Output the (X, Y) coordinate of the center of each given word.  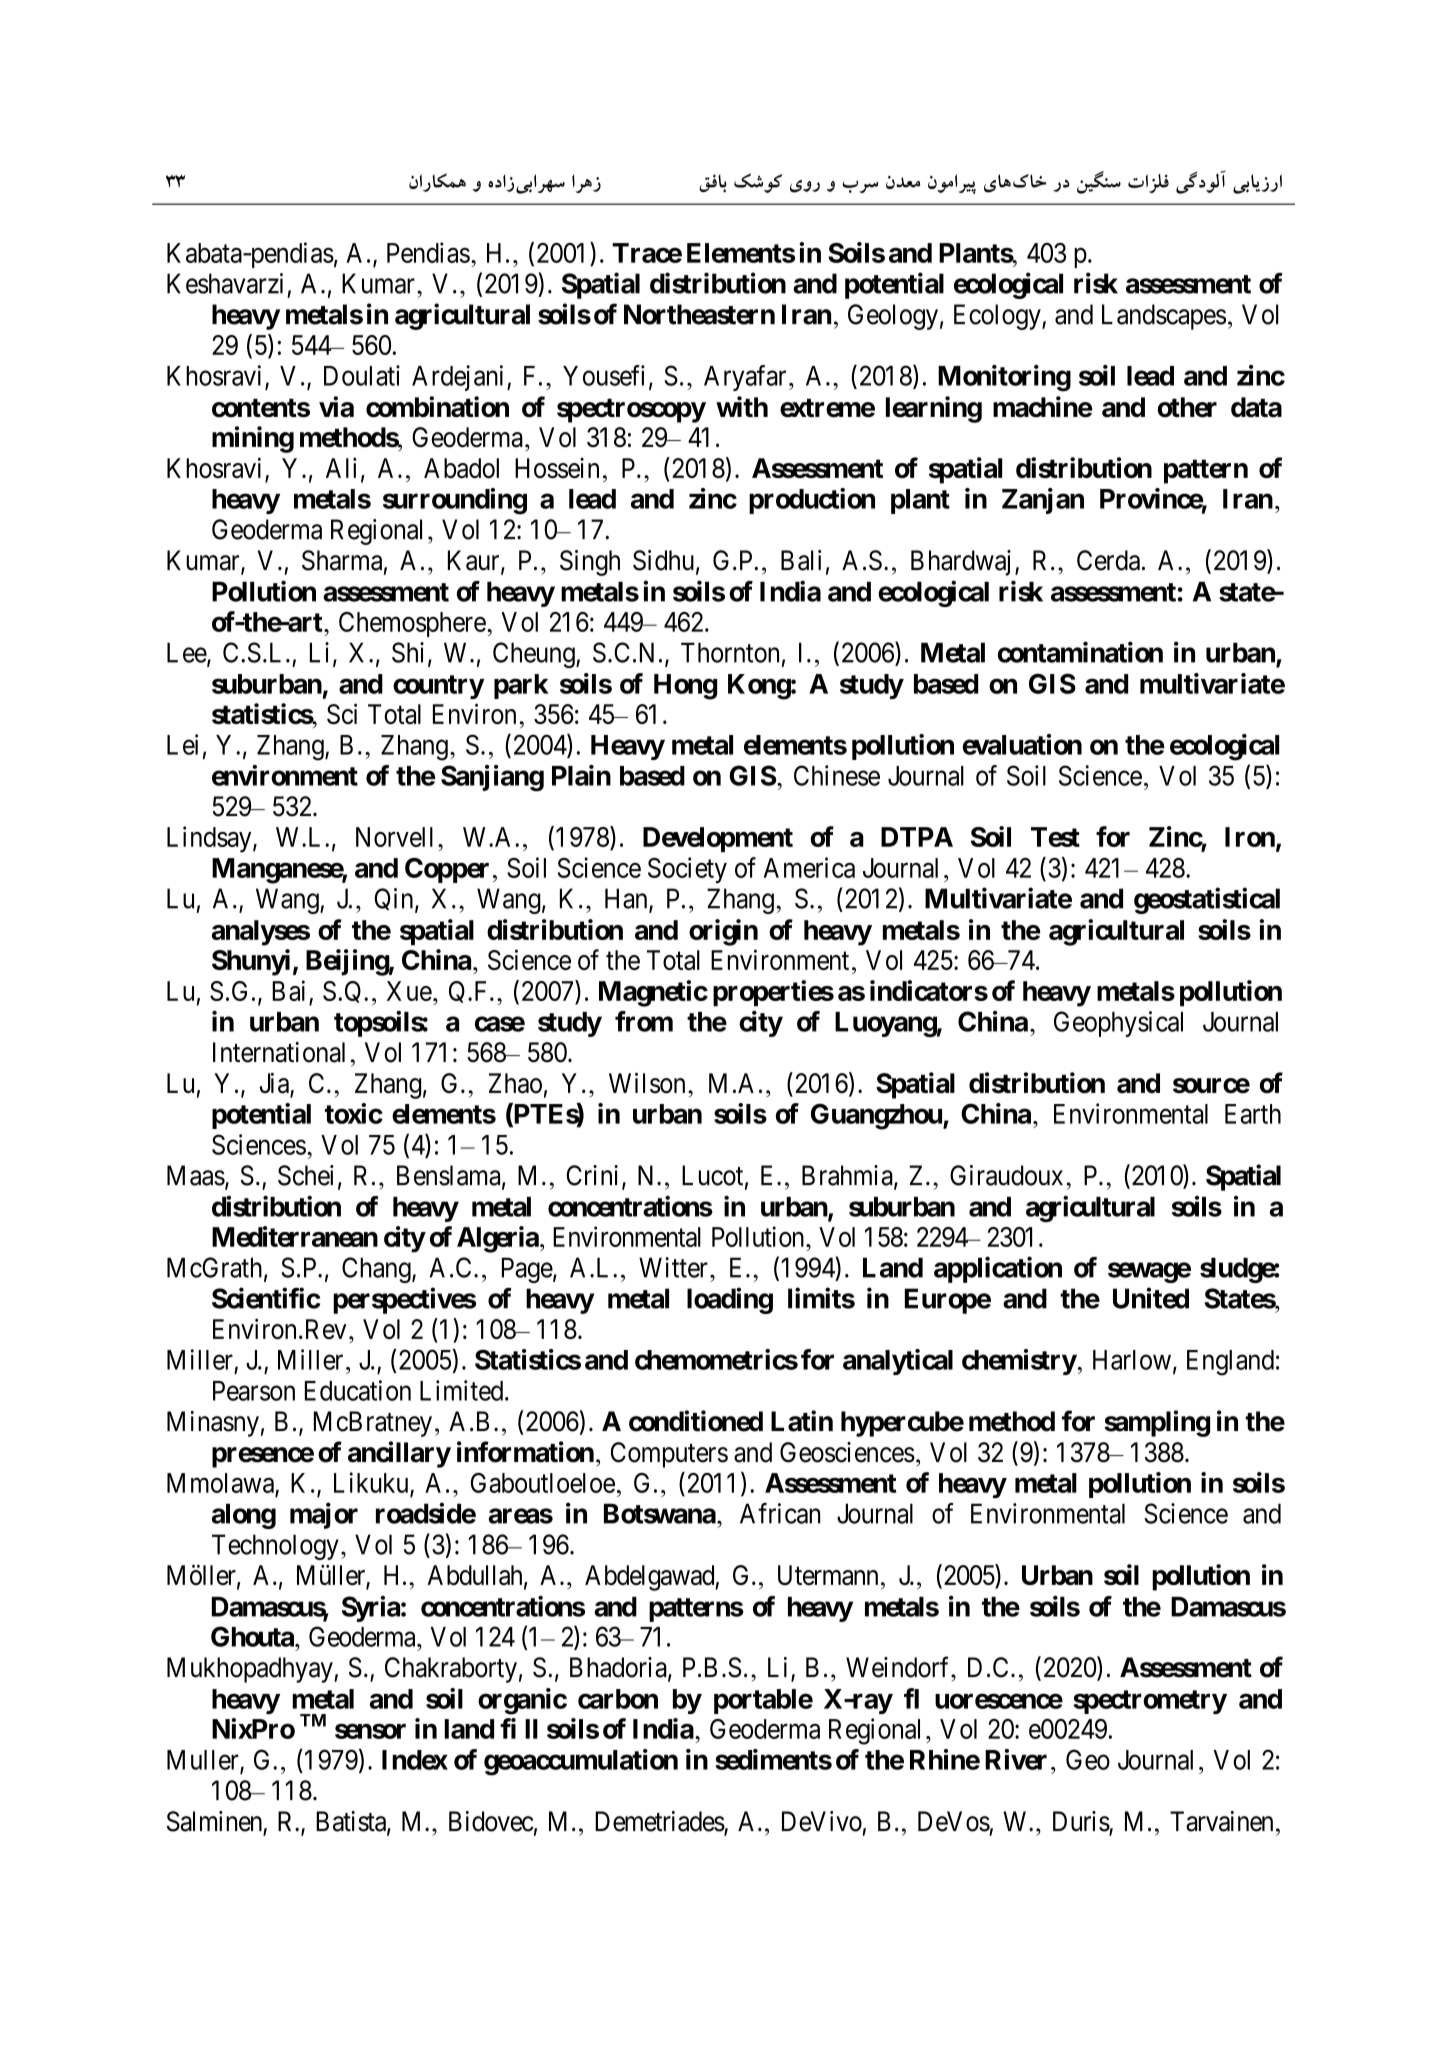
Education (358, 1390)
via (336, 407)
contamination (1080, 652)
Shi (408, 652)
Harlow (1132, 1360)
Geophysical (1118, 1024)
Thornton (730, 652)
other (1187, 407)
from (644, 1021)
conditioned (696, 1421)
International (279, 1052)
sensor (370, 1731)
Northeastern (699, 314)
